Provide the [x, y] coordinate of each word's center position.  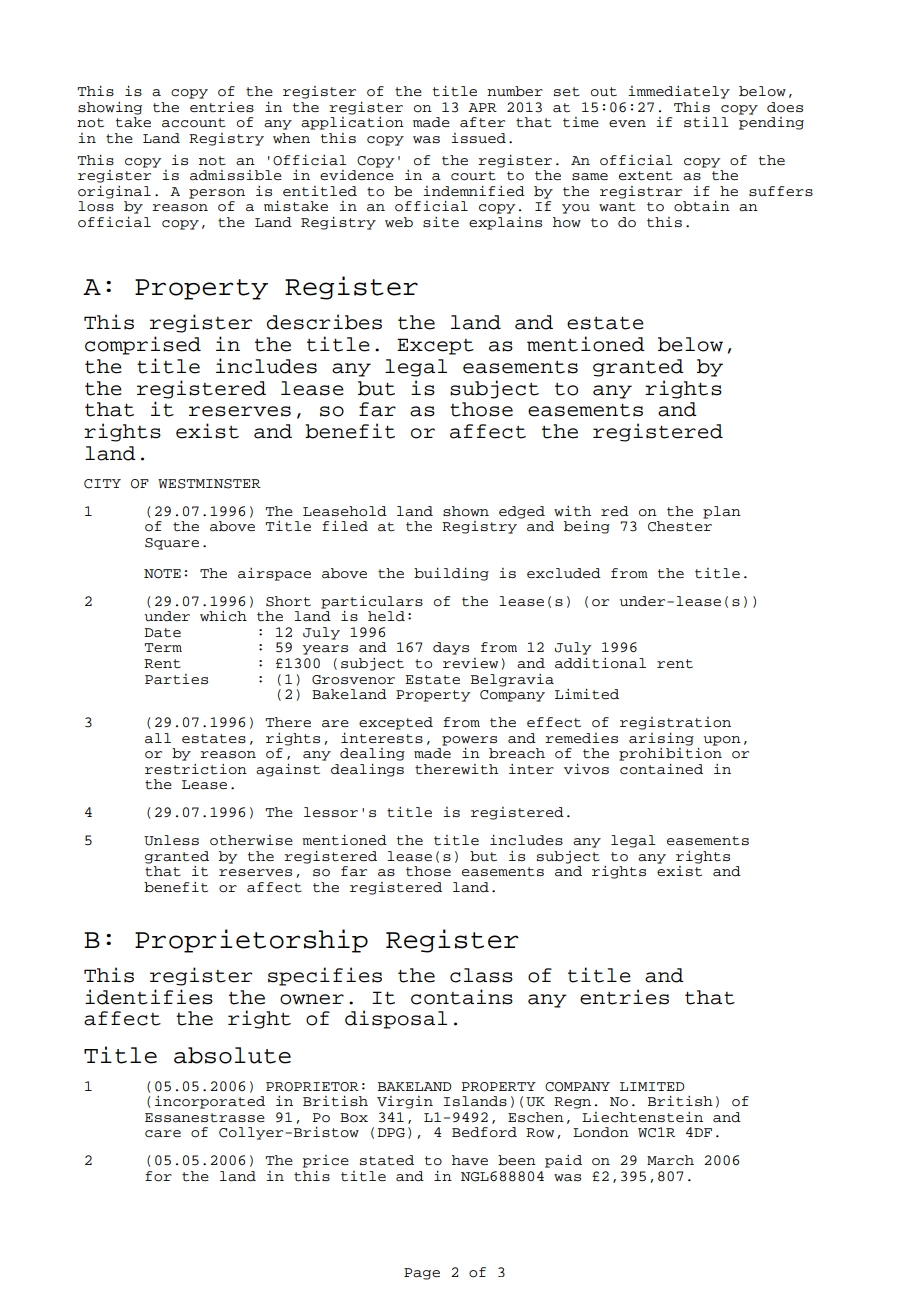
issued [478, 138]
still [706, 122]
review [470, 663]
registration [675, 723]
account [194, 123]
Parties [176, 679]
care [163, 1134]
